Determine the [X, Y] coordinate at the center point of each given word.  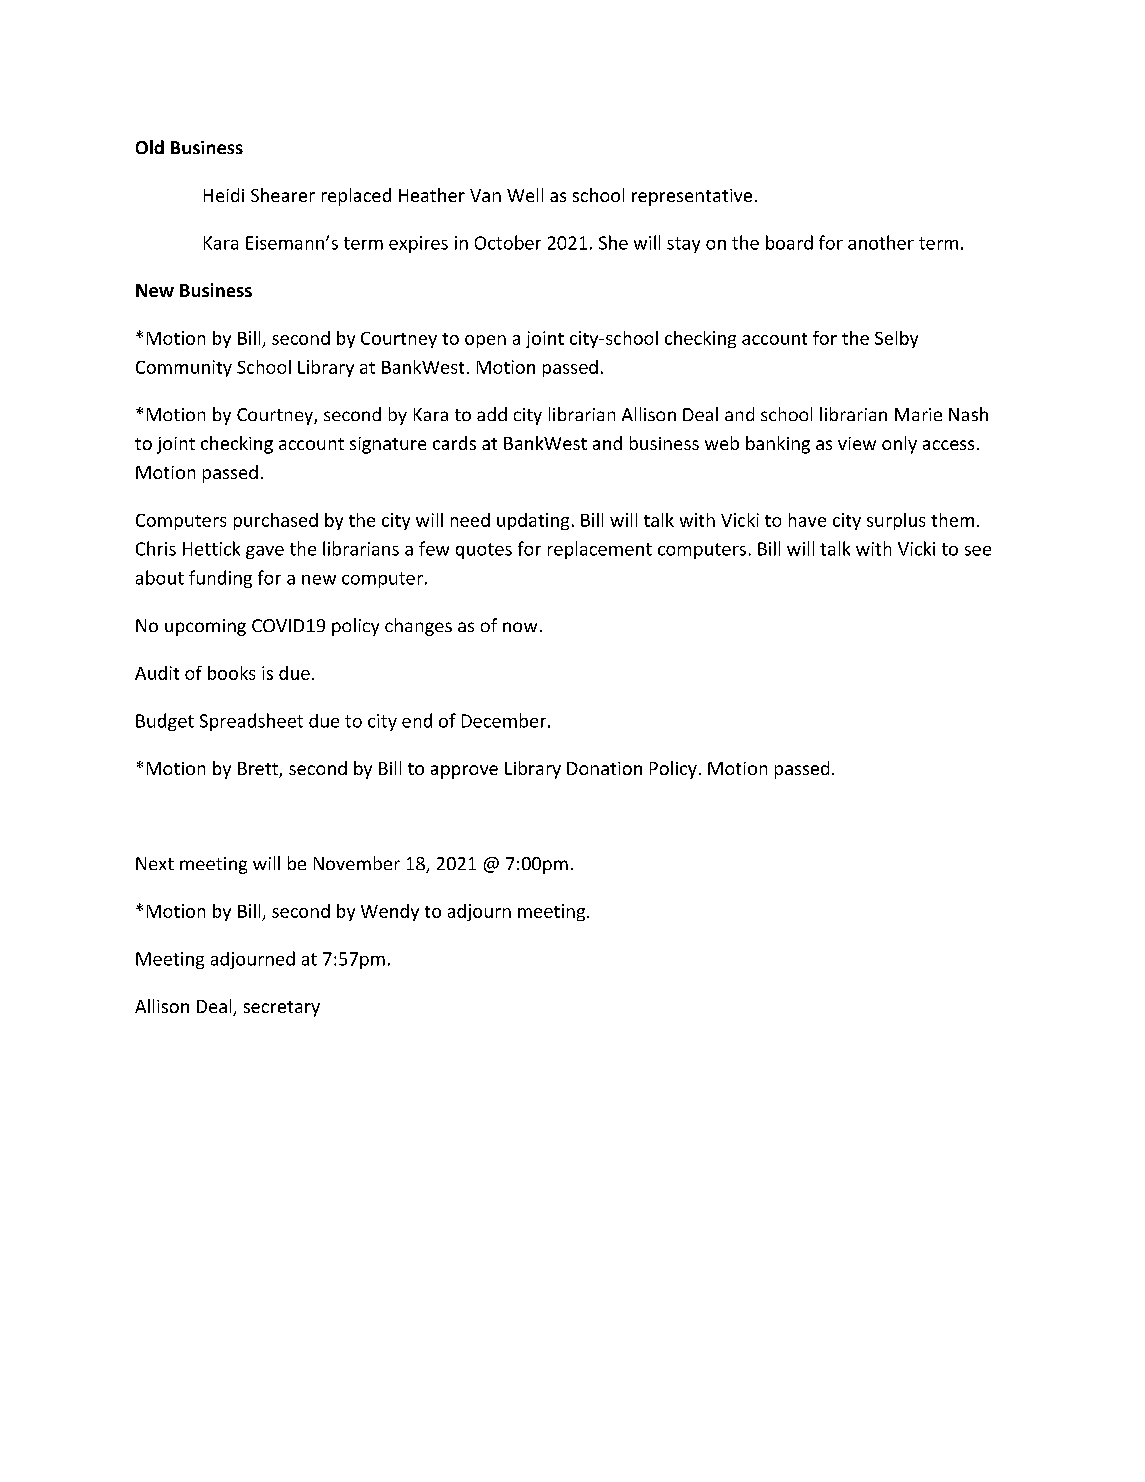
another [881, 242]
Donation [604, 768]
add [492, 414]
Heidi [224, 195]
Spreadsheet [251, 722]
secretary [282, 1009]
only [899, 445]
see [978, 551]
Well [525, 195]
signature [388, 445]
